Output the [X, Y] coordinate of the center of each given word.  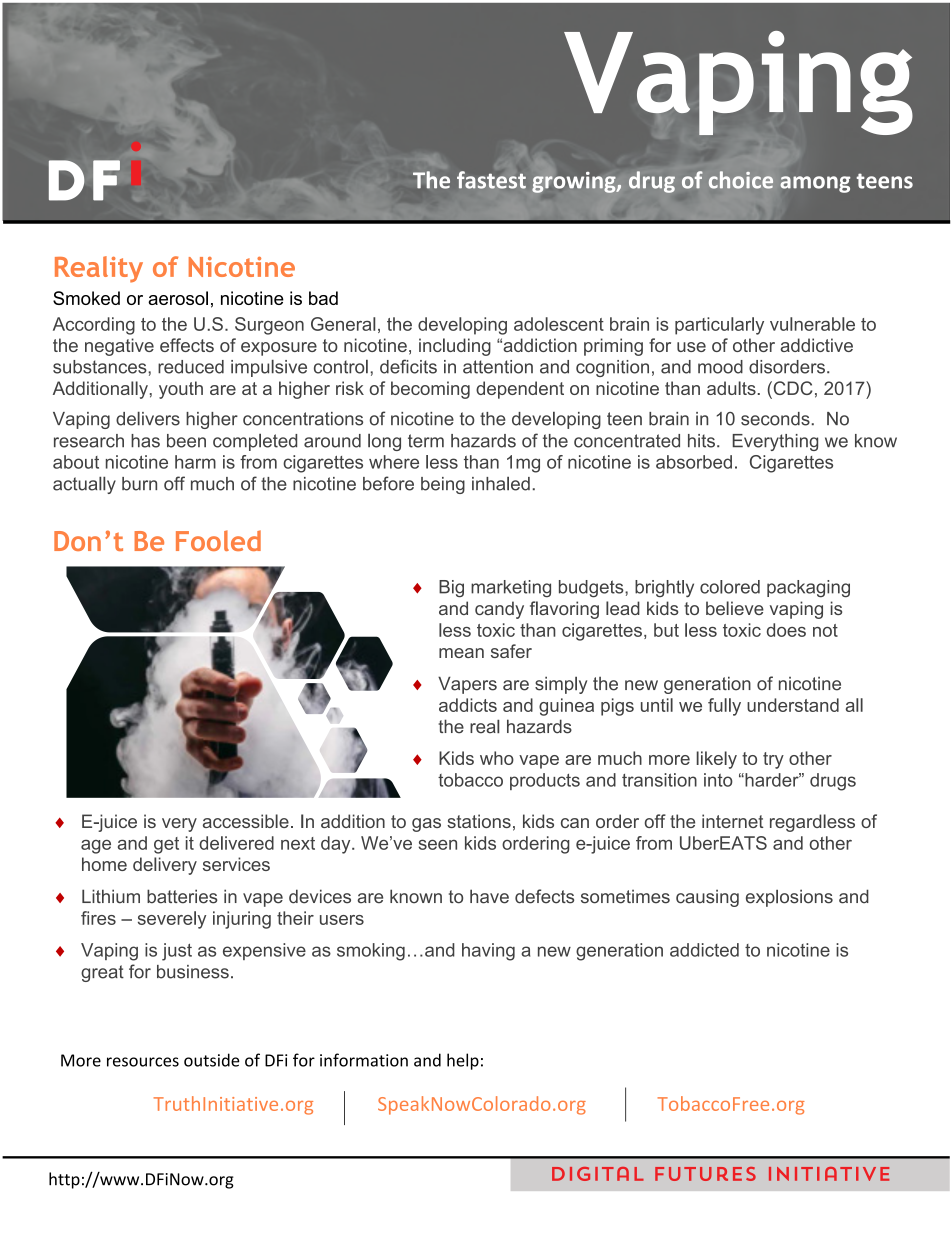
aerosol [178, 298]
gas [426, 825]
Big [451, 589]
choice [741, 180]
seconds [775, 419]
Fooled [218, 540]
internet [732, 821]
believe [735, 608]
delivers [148, 419]
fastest [491, 180]
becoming [430, 390]
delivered [236, 843]
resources [143, 1062]
